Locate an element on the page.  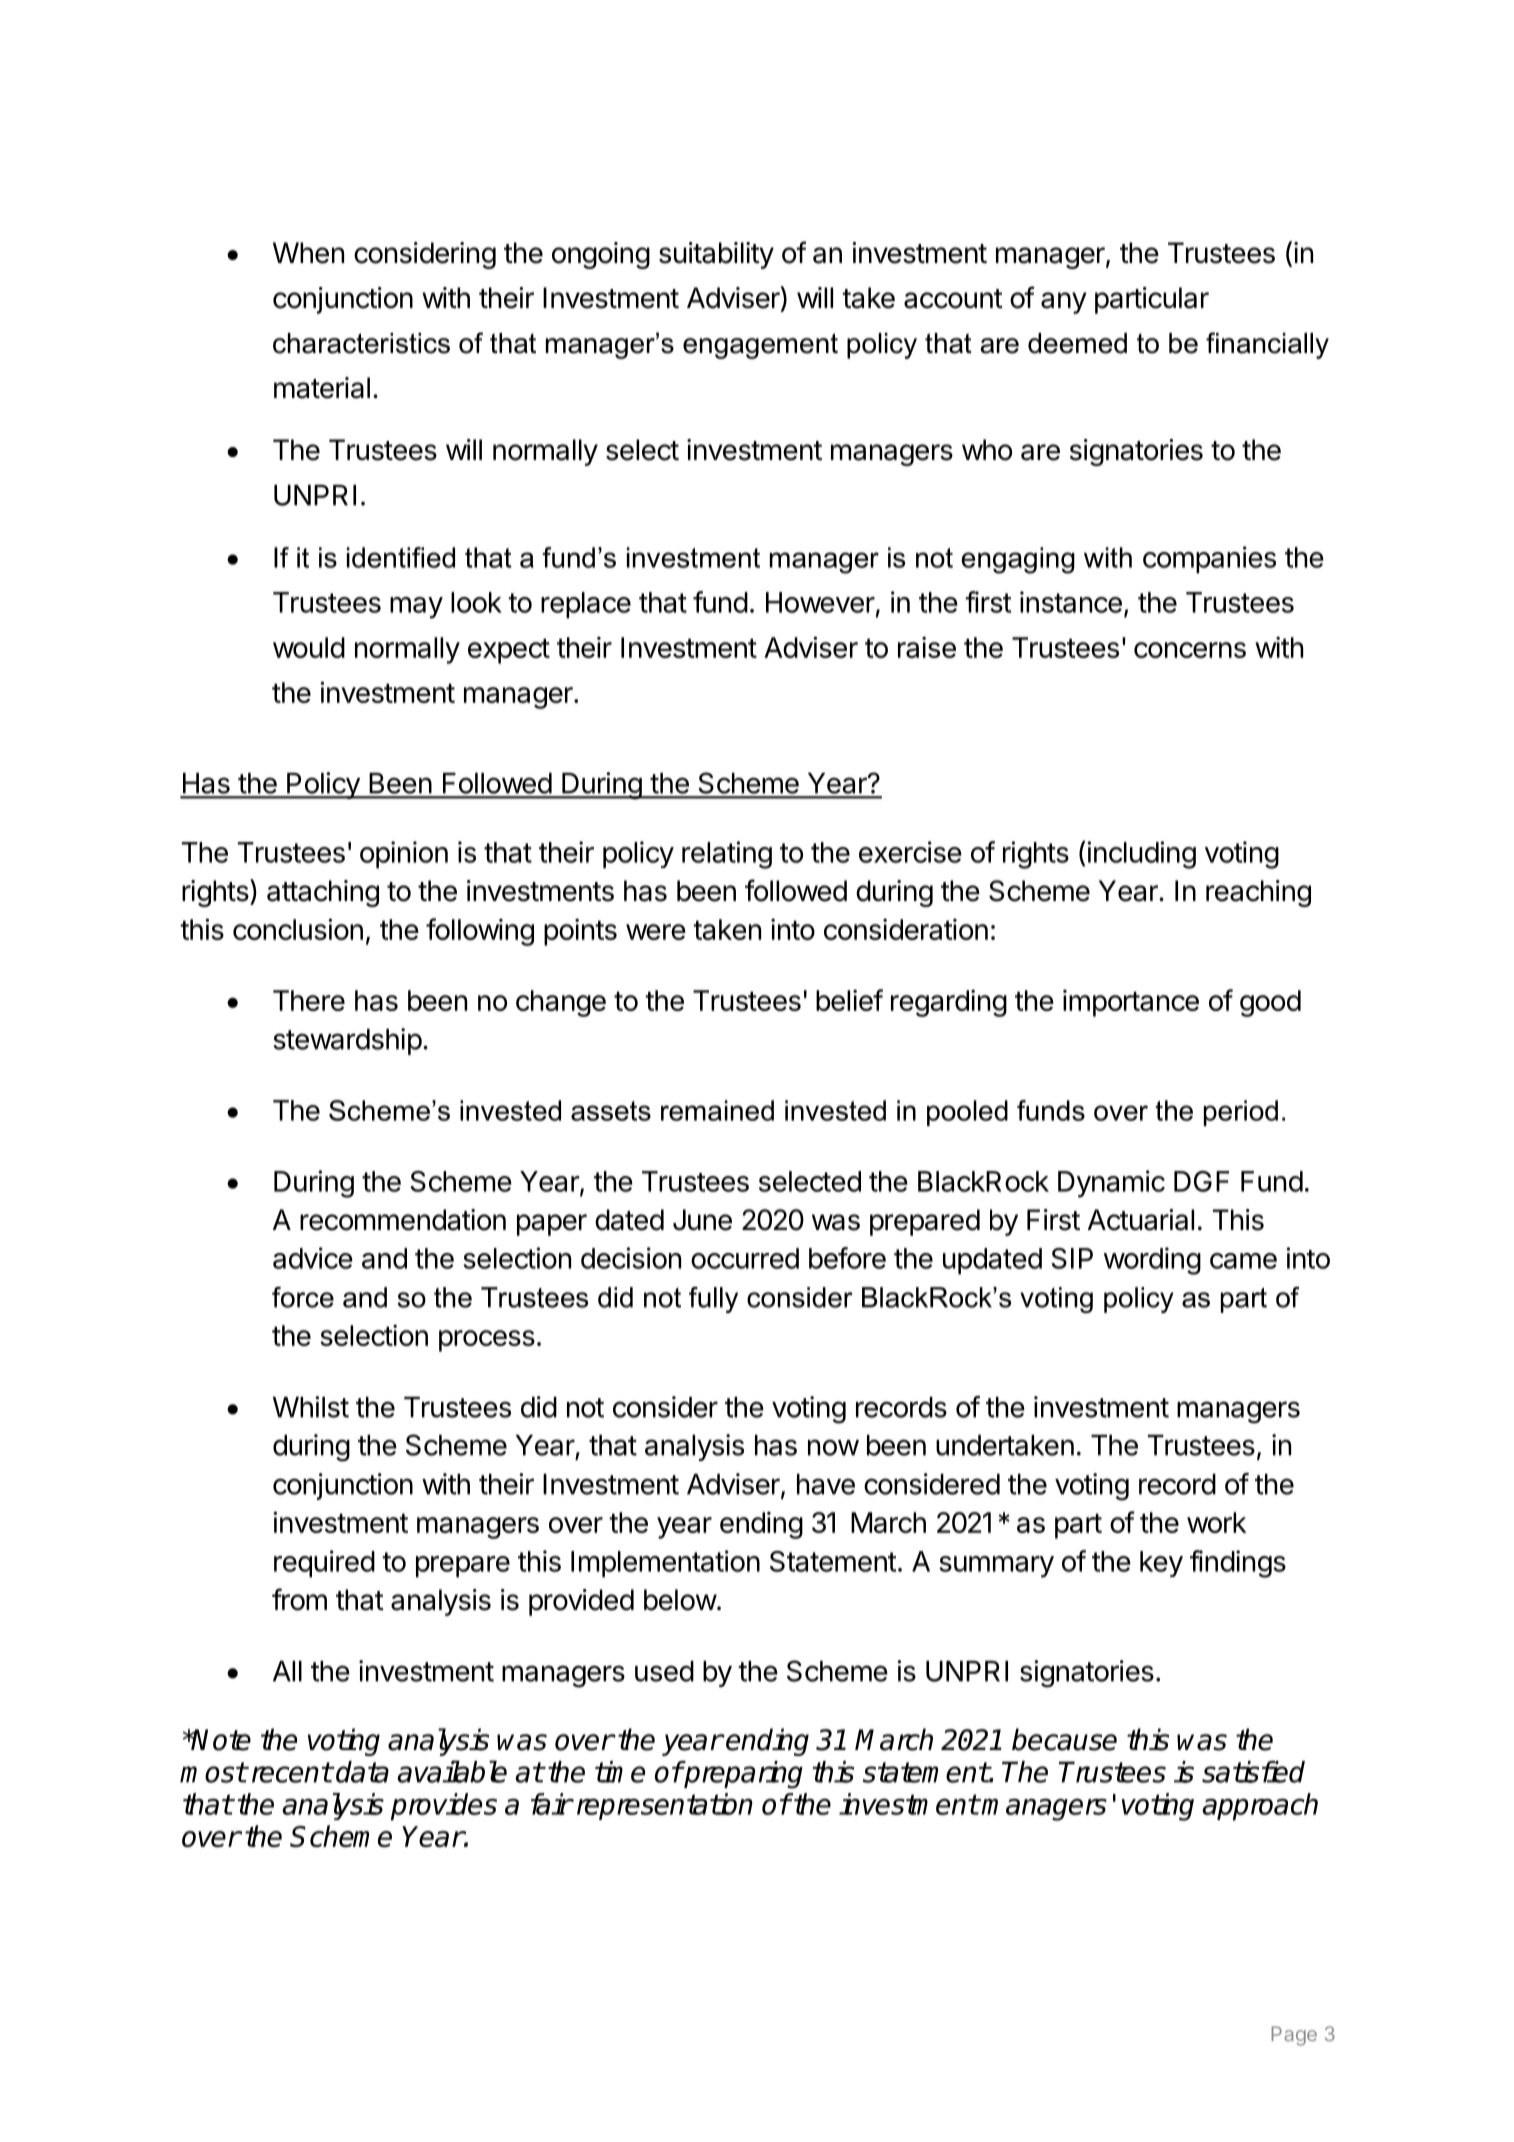
relating is located at coordinates (727, 855).
